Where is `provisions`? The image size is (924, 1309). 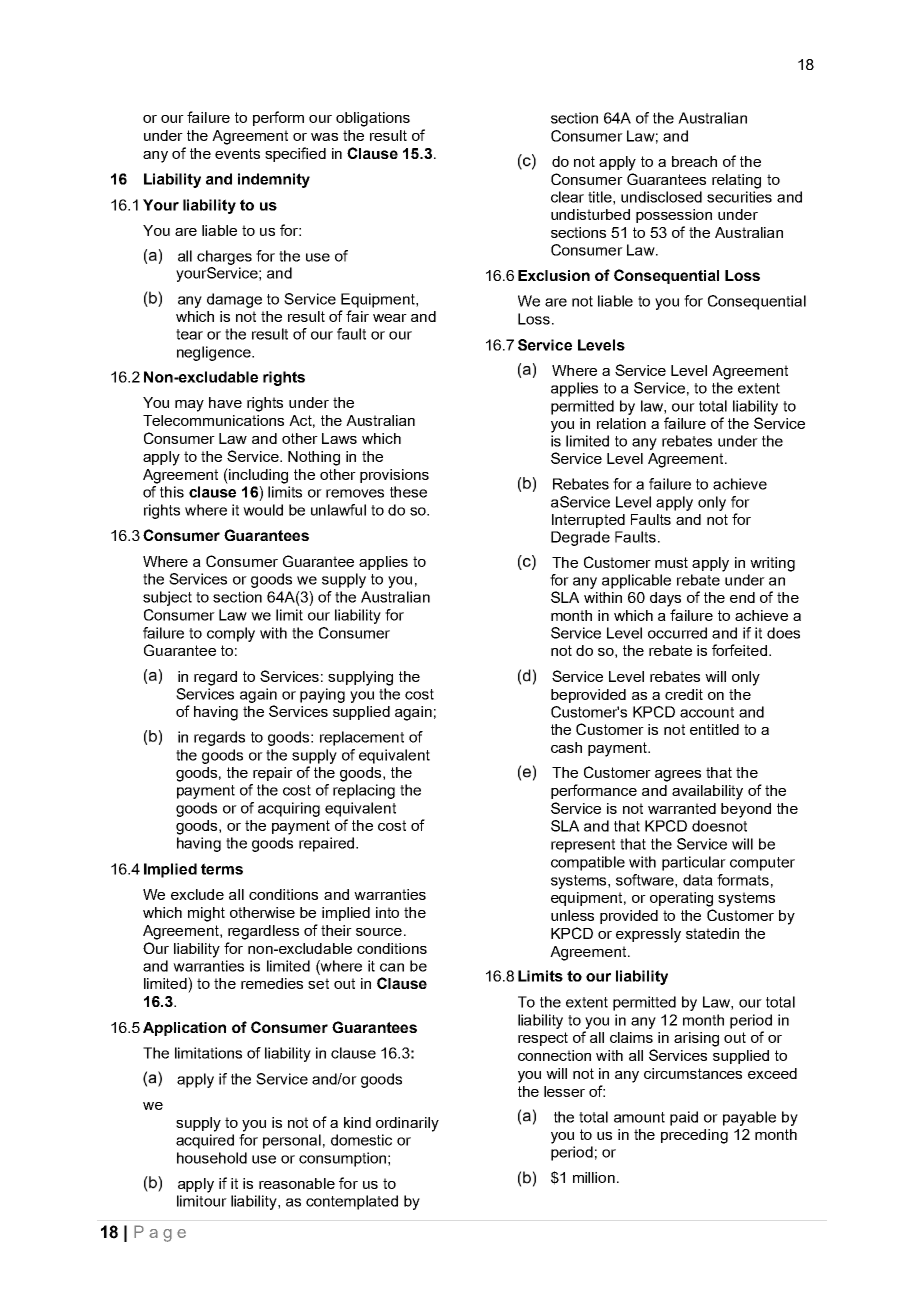 provisions is located at coordinates (394, 476).
